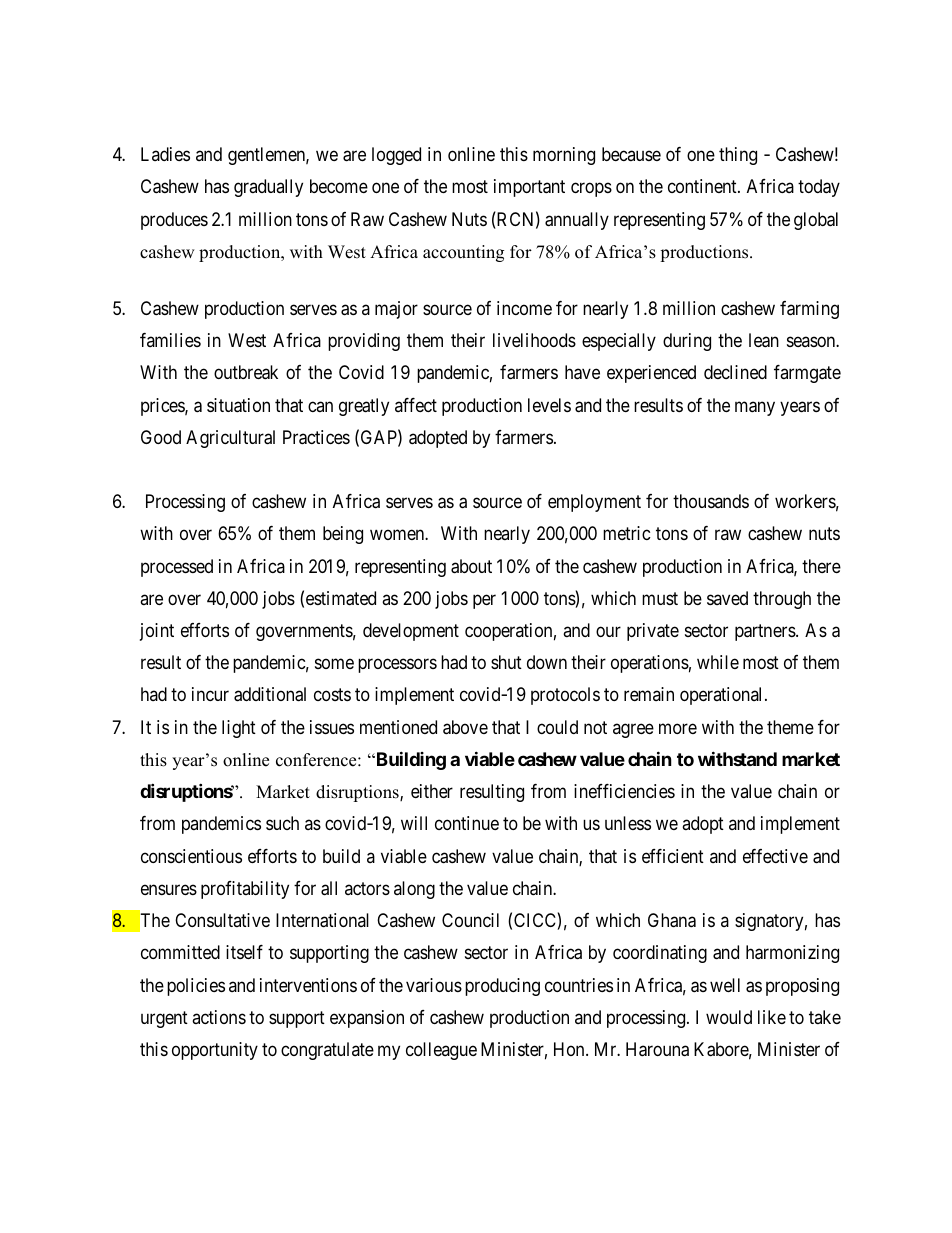  Describe the element at coordinates (723, 696) in the document. I see `operational` at that location.
